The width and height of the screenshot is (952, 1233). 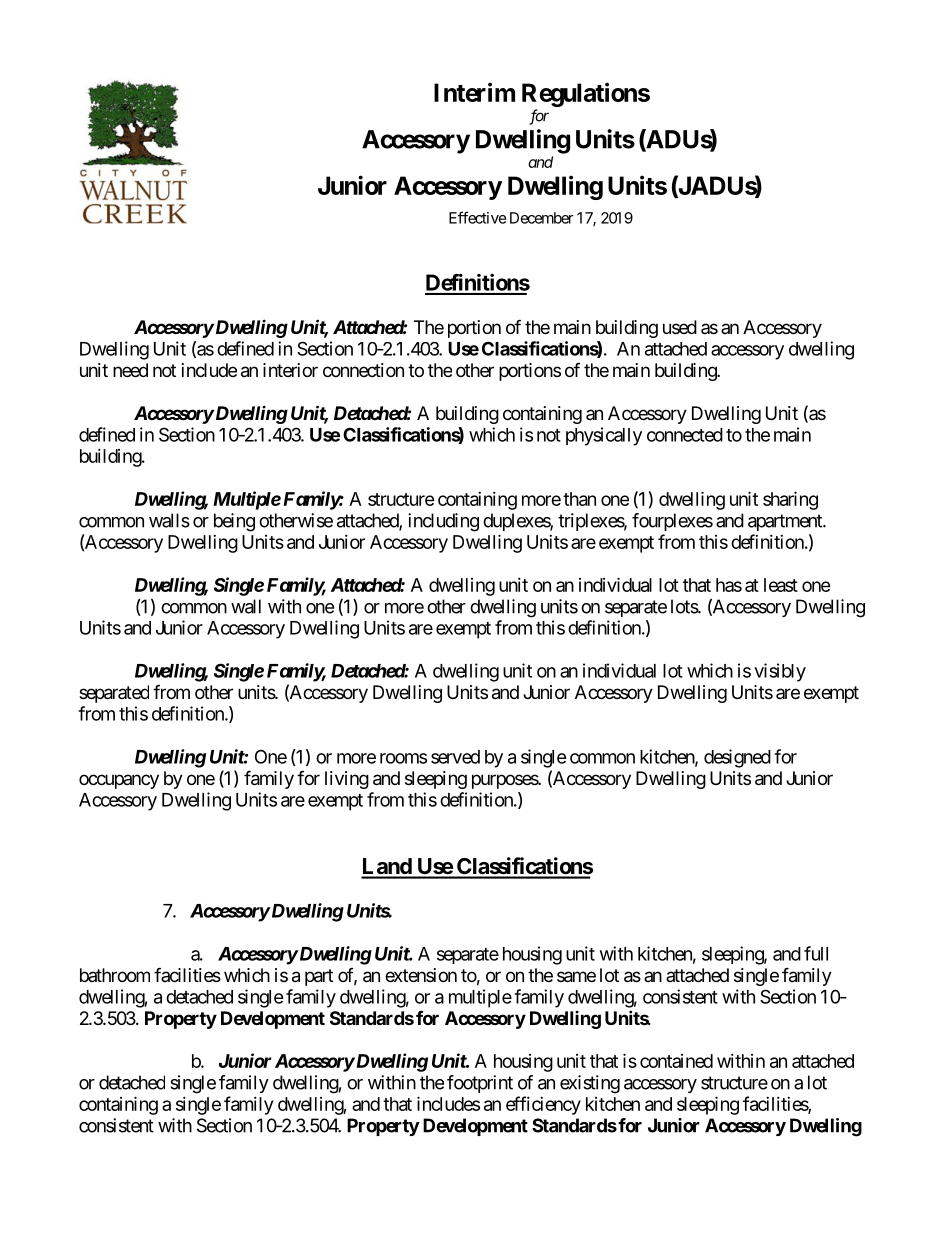 I want to click on Interim, so click(x=474, y=92).
